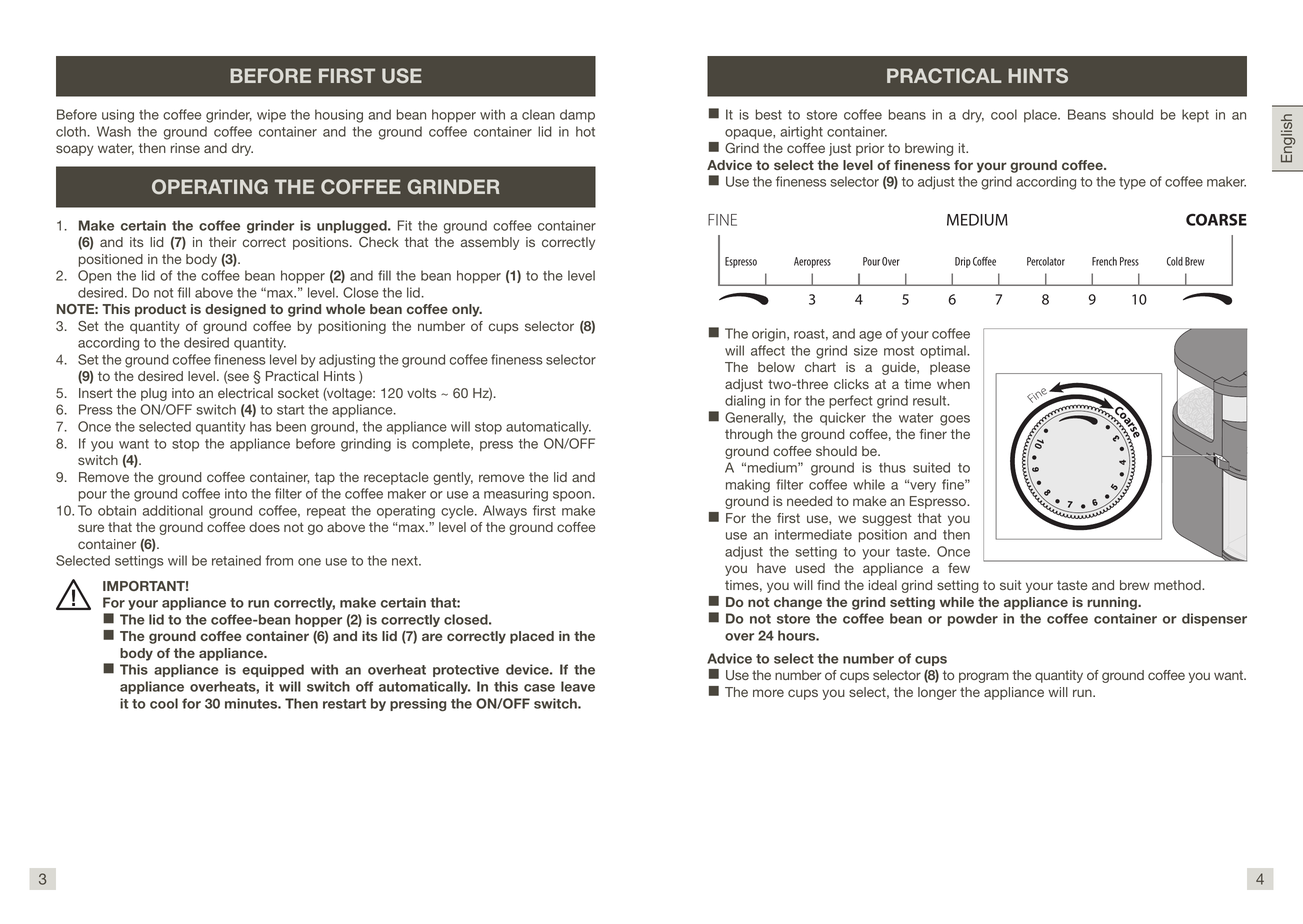  What do you see at coordinates (245, 393) in the screenshot?
I see `electrical` at bounding box center [245, 393].
